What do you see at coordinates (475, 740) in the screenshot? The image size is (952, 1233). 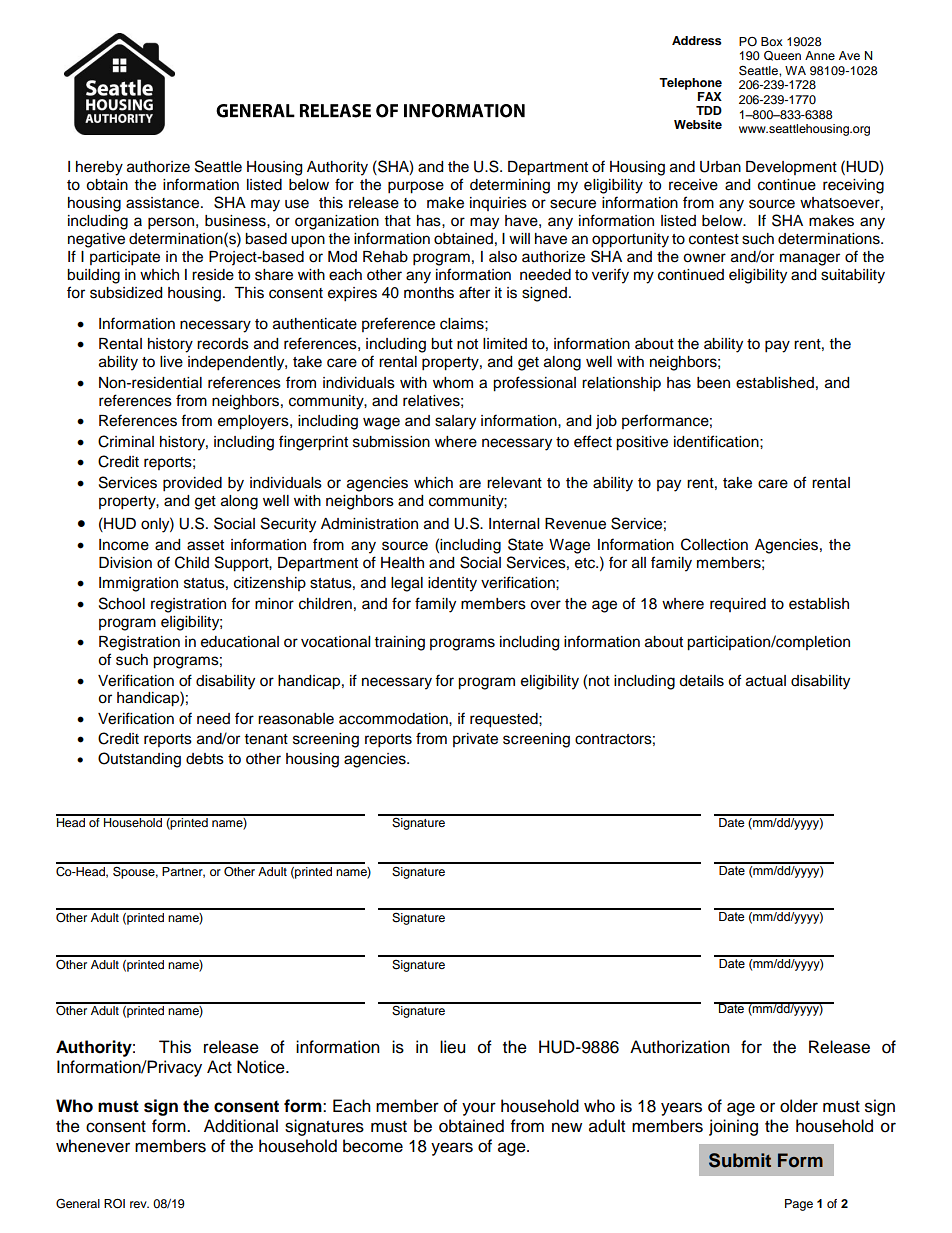 I see `private` at bounding box center [475, 740].
